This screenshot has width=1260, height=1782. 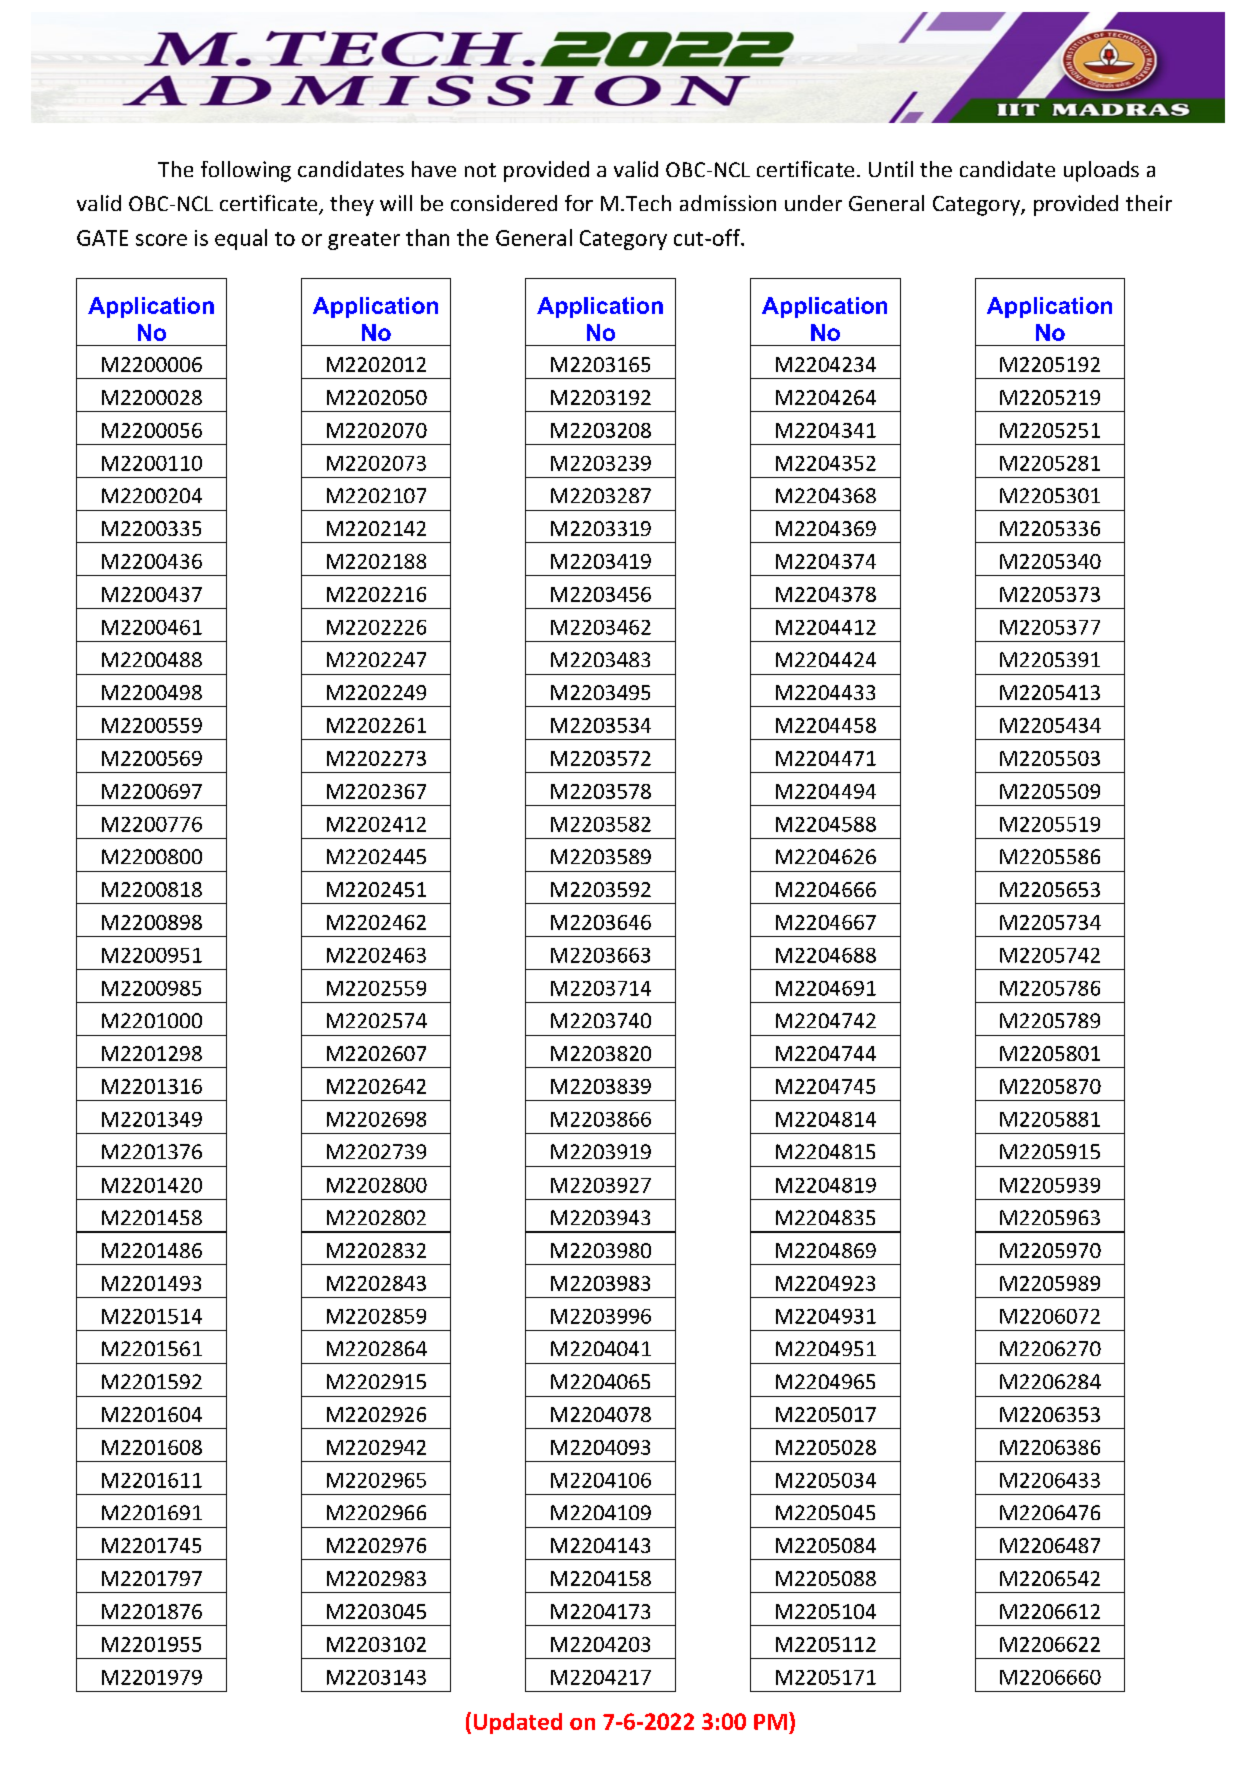 I want to click on under, so click(x=813, y=203).
